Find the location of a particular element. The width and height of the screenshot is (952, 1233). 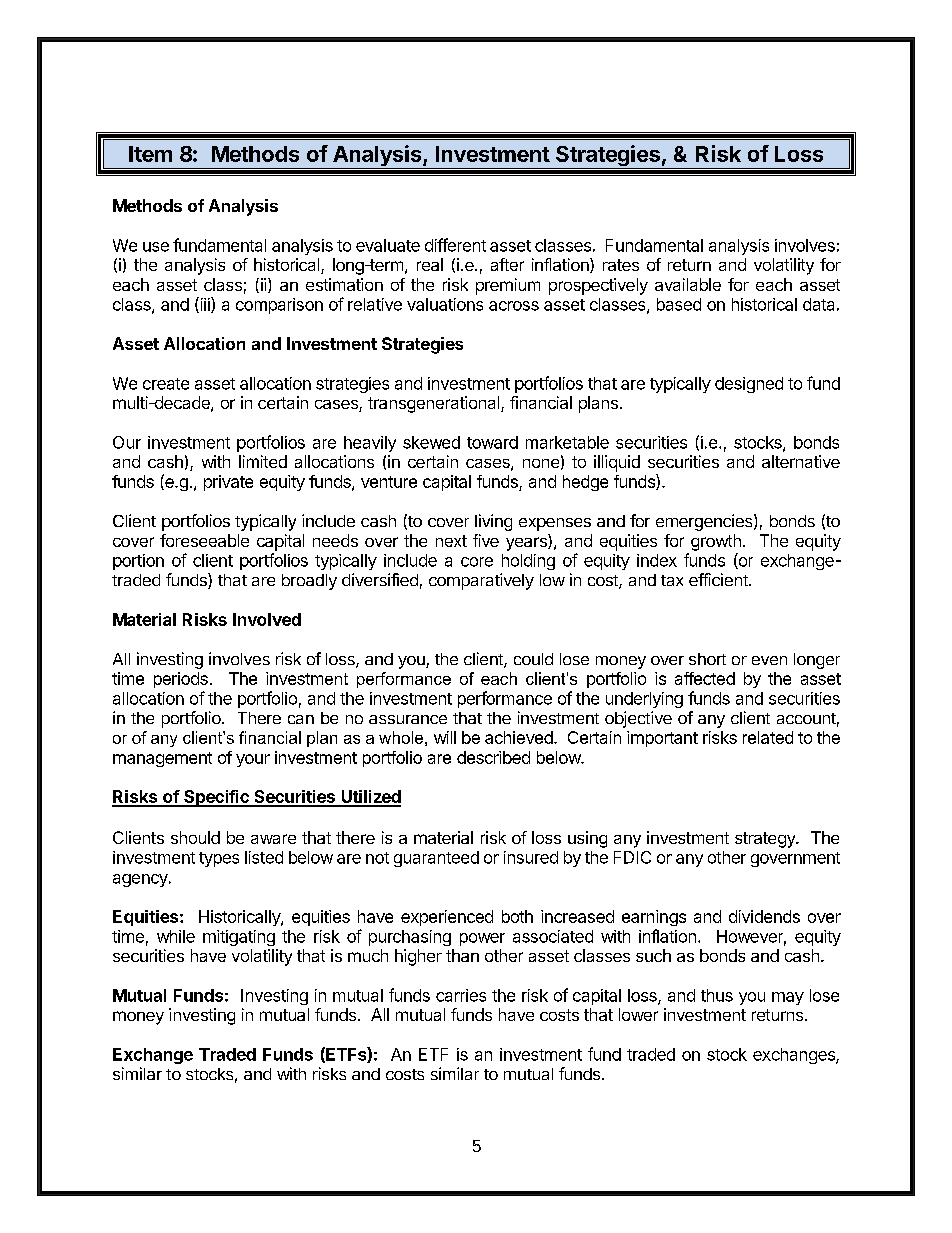

related is located at coordinates (768, 737).
